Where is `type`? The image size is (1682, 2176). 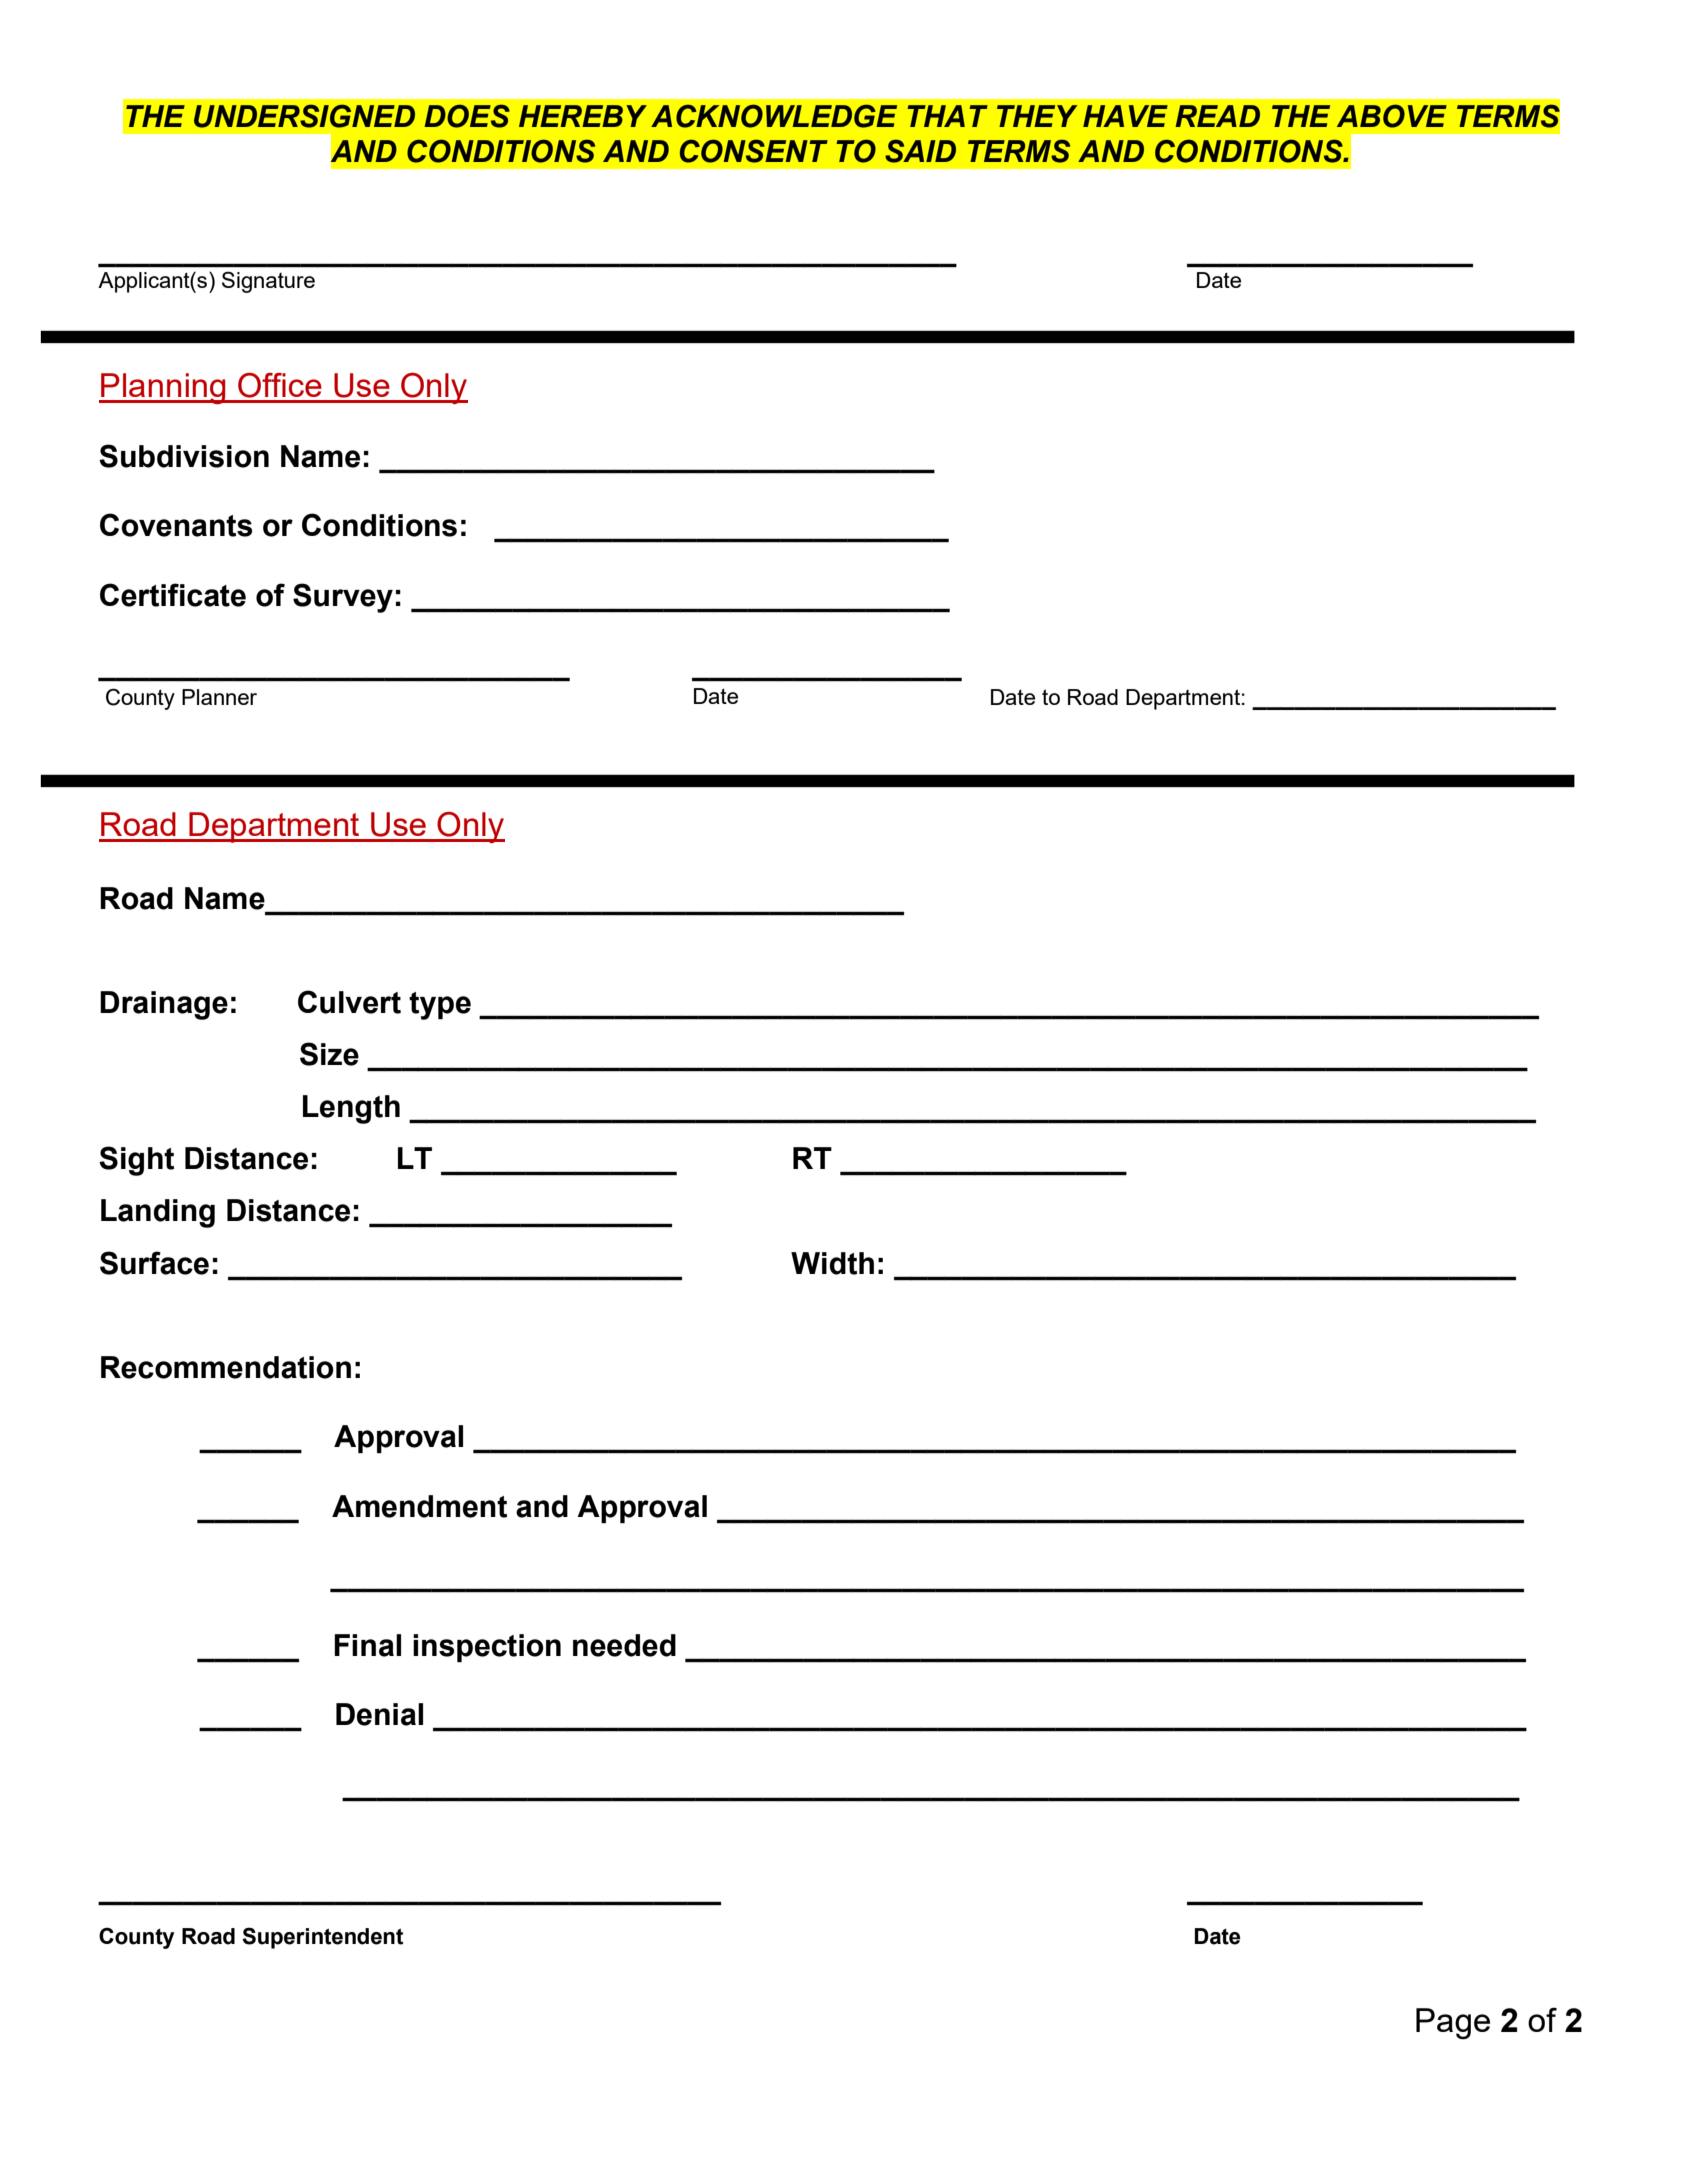
type is located at coordinates (440, 1006).
